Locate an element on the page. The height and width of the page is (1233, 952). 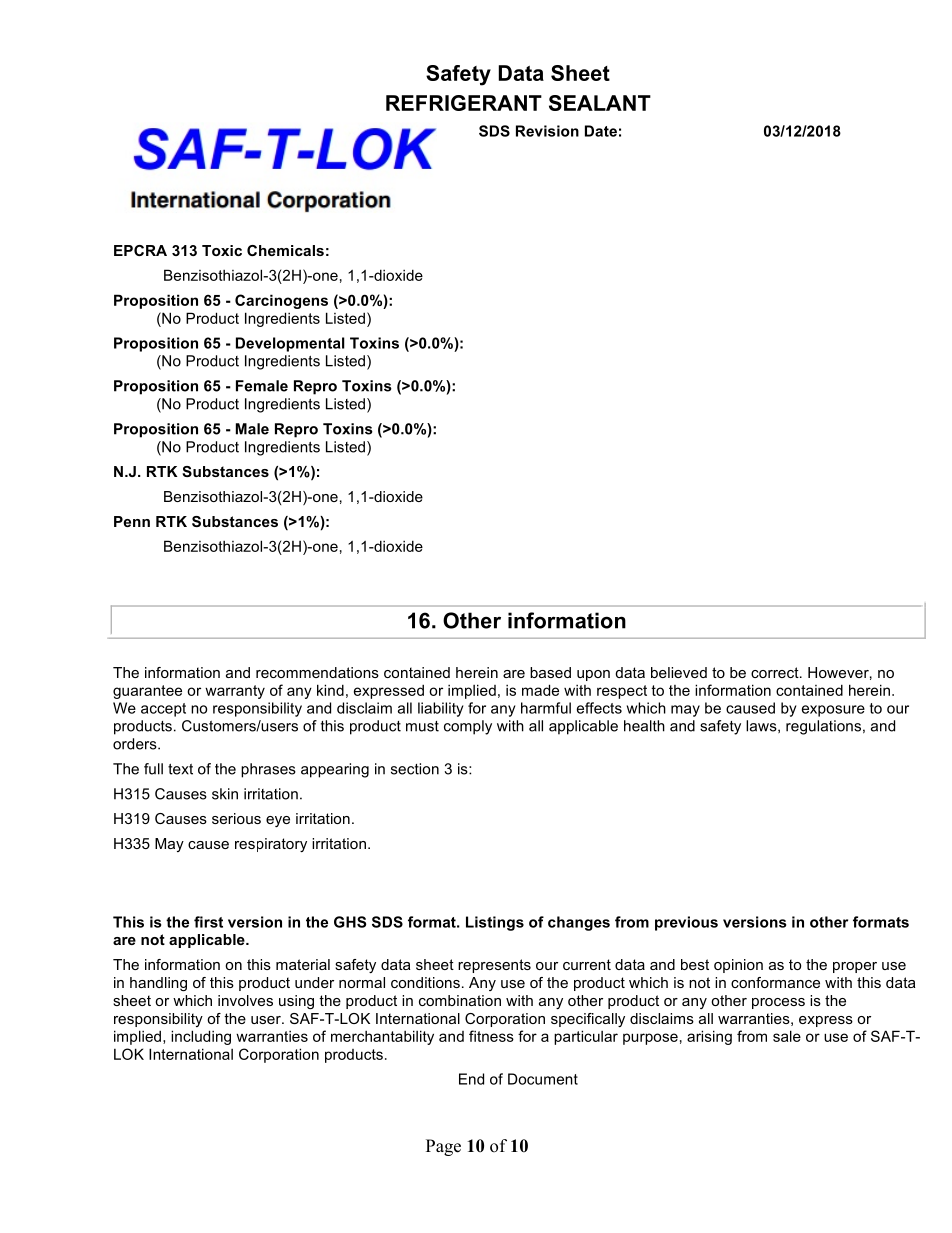
Date is located at coordinates (601, 131).
